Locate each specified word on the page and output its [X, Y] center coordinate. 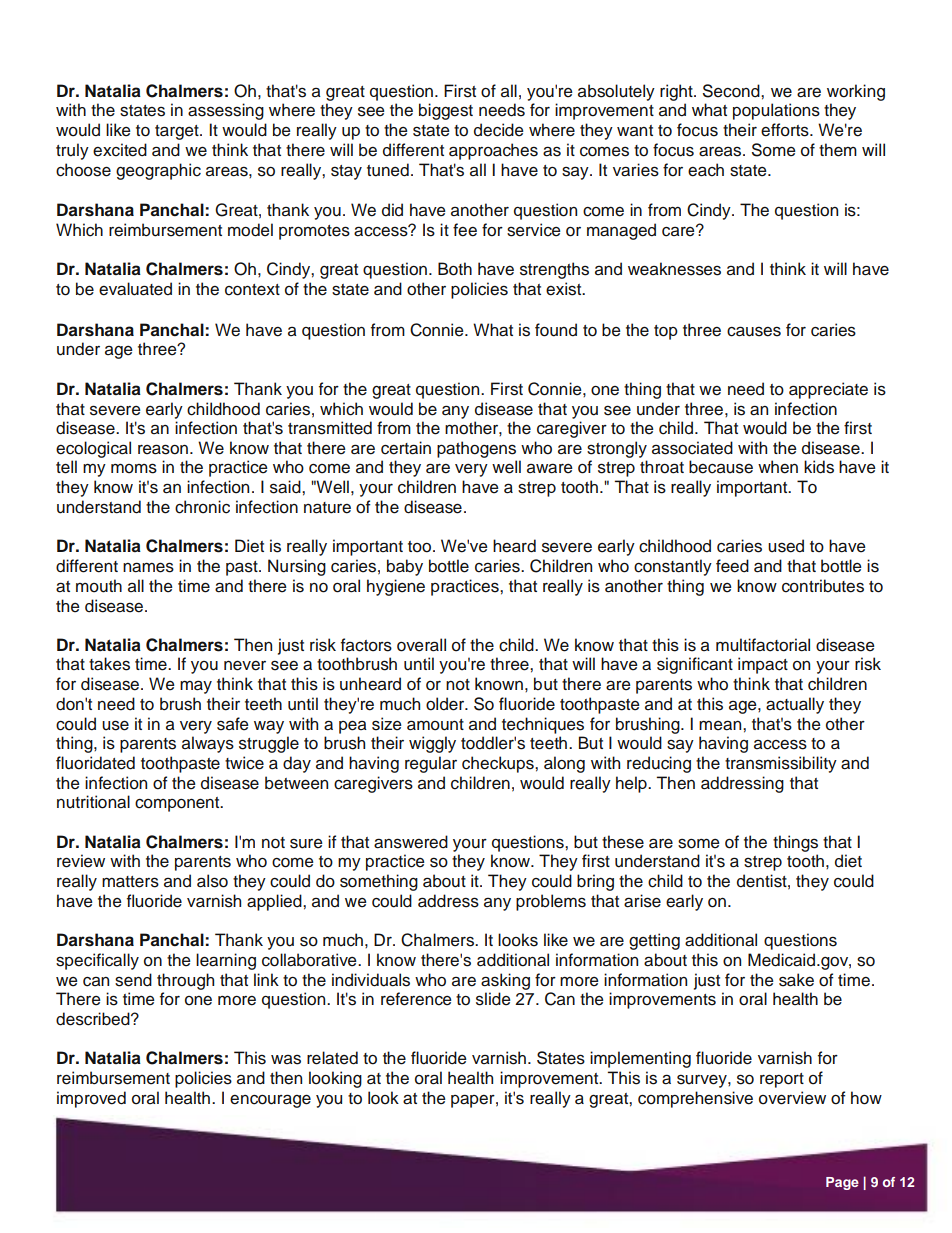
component [178, 804]
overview [792, 1098]
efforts [786, 130]
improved [91, 1099]
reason [163, 449]
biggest [446, 111]
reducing [659, 764]
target [178, 132]
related [332, 1058]
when [778, 467]
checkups [499, 764]
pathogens [476, 449]
